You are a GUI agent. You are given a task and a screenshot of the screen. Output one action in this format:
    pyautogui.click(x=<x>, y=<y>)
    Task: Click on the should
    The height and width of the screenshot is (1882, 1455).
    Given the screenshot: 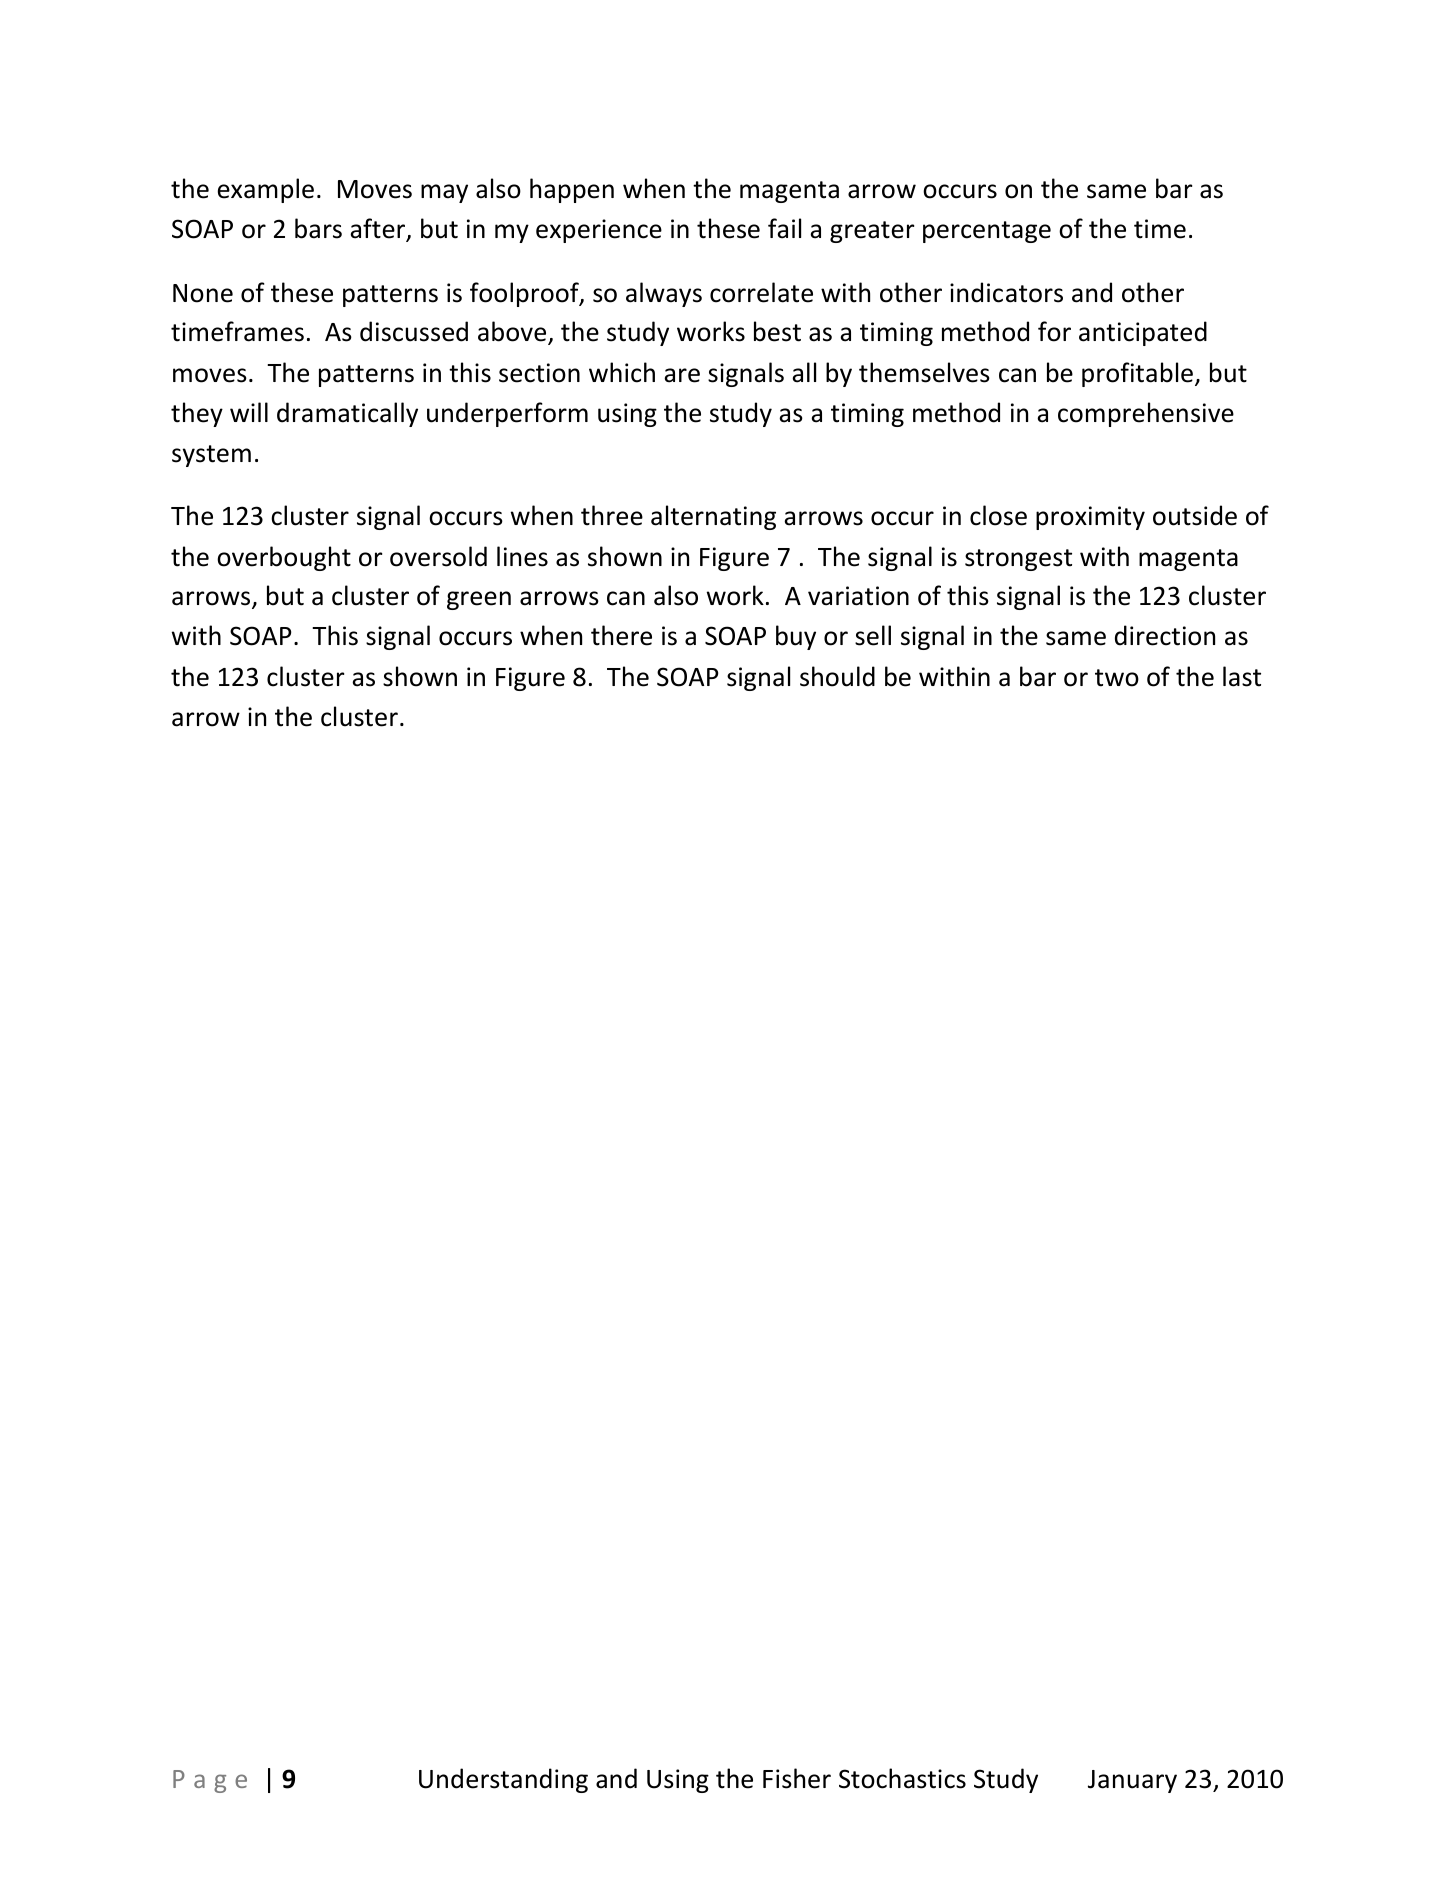 What is the action you would take?
    pyautogui.click(x=837, y=676)
